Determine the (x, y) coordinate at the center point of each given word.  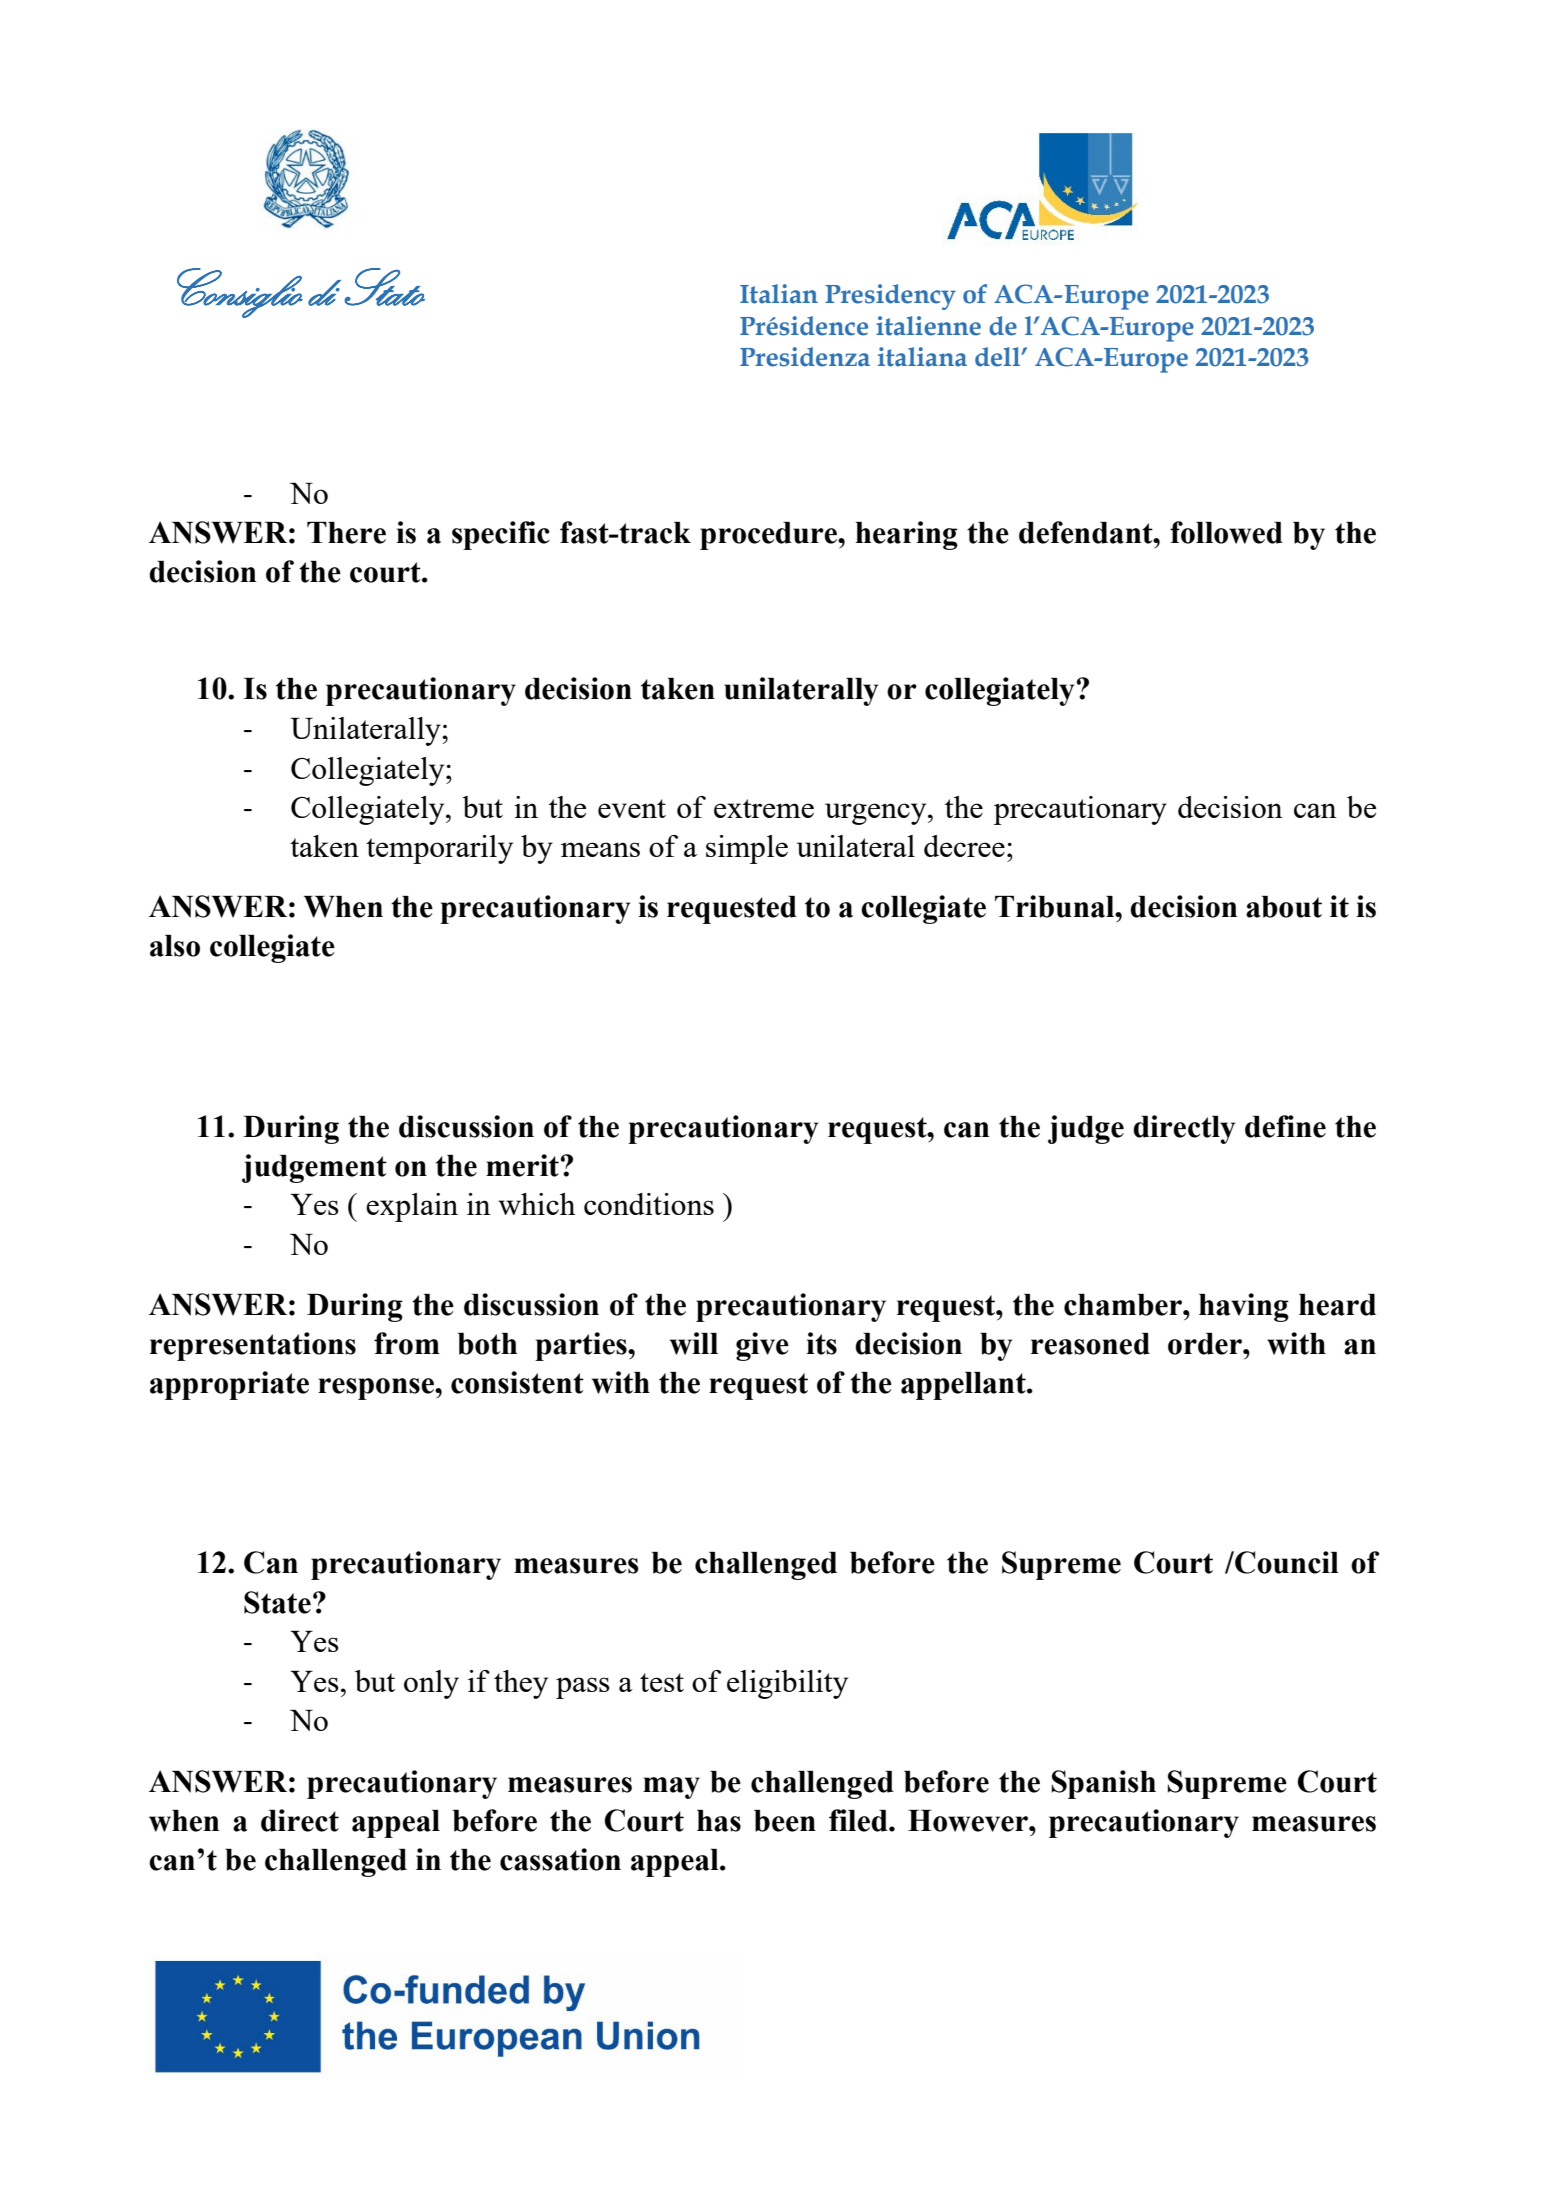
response (377, 1389)
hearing (907, 535)
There (346, 533)
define (1285, 1126)
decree (964, 846)
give (762, 1346)
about (1284, 907)
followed (1226, 532)
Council (1286, 1562)
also (175, 946)
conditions (649, 1204)
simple (747, 849)
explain (412, 1207)
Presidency (890, 297)
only (431, 1684)
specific (501, 535)
